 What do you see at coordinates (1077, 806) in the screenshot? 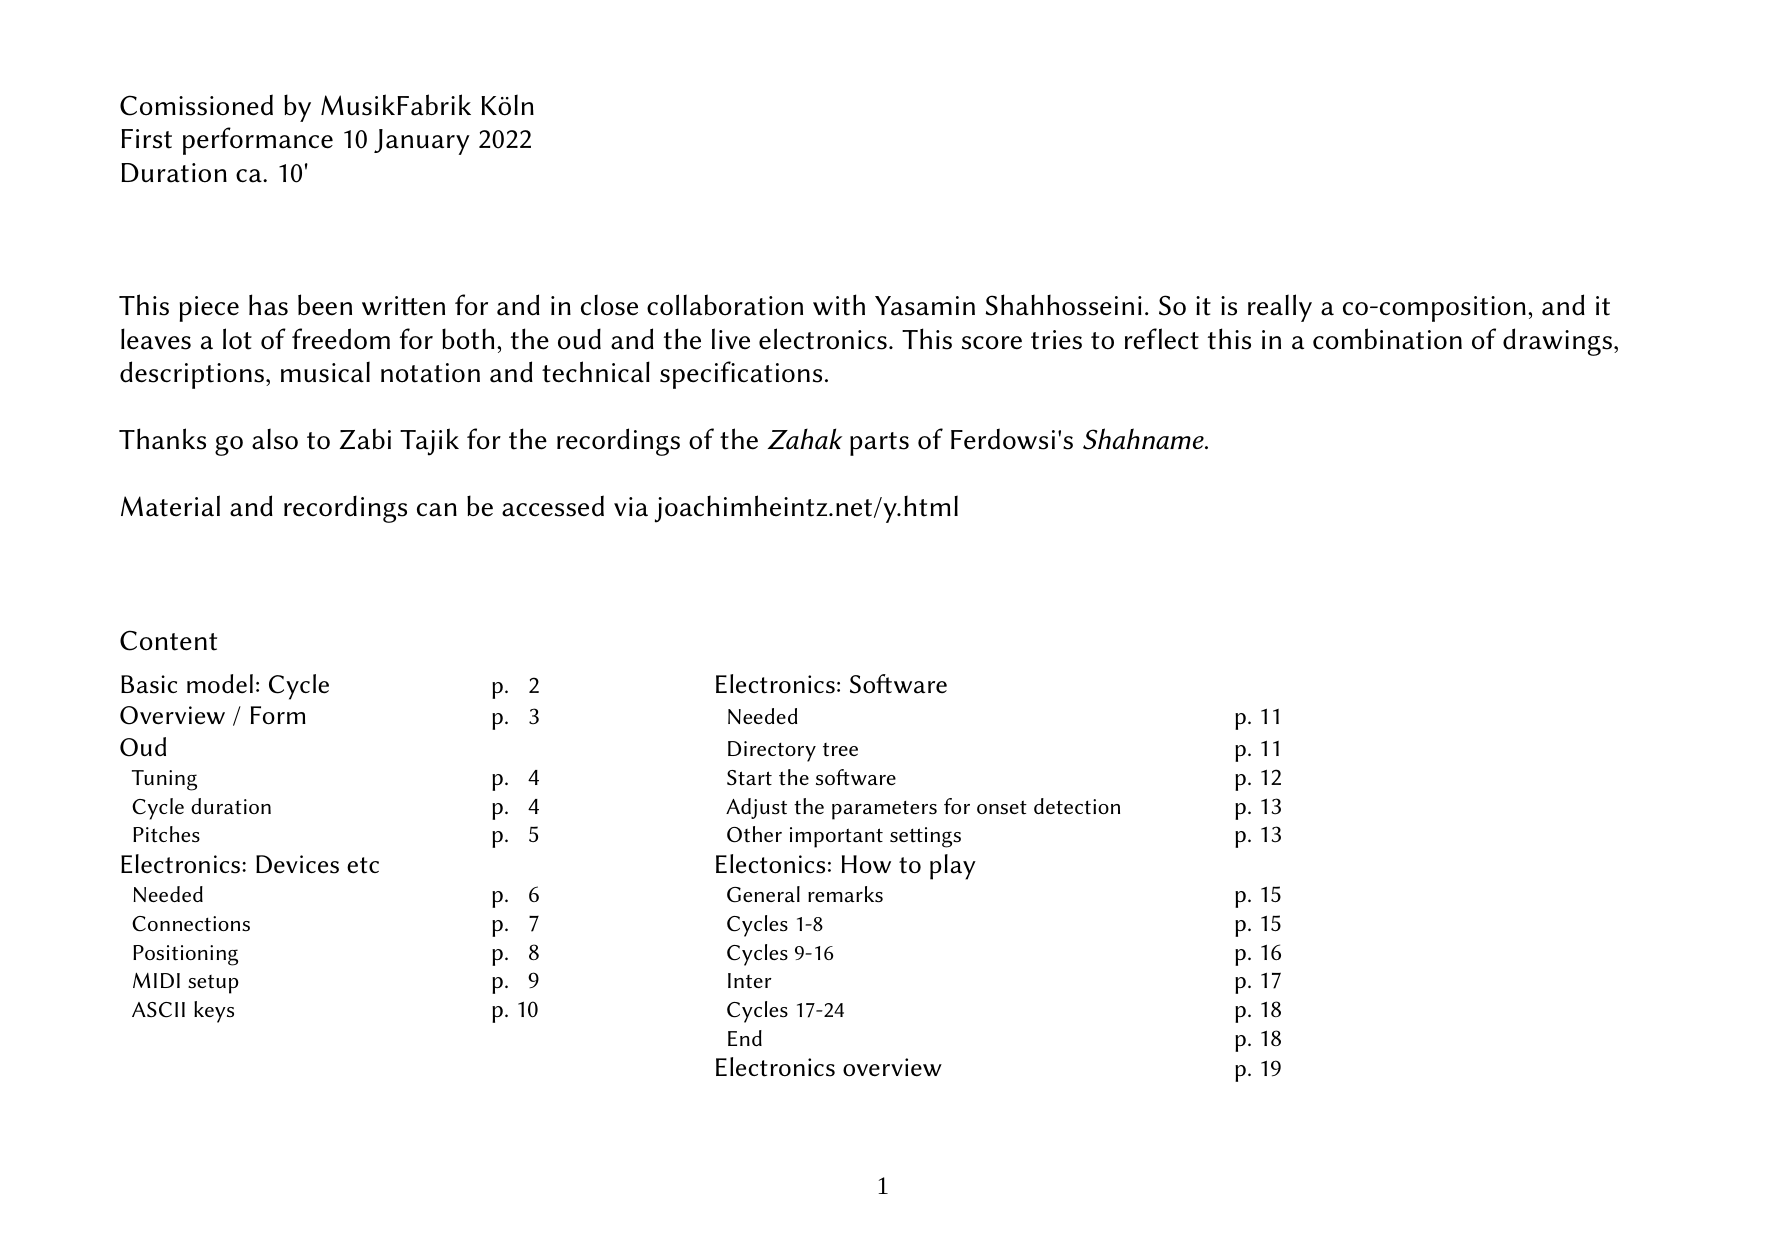
I see `detection` at bounding box center [1077, 806].
